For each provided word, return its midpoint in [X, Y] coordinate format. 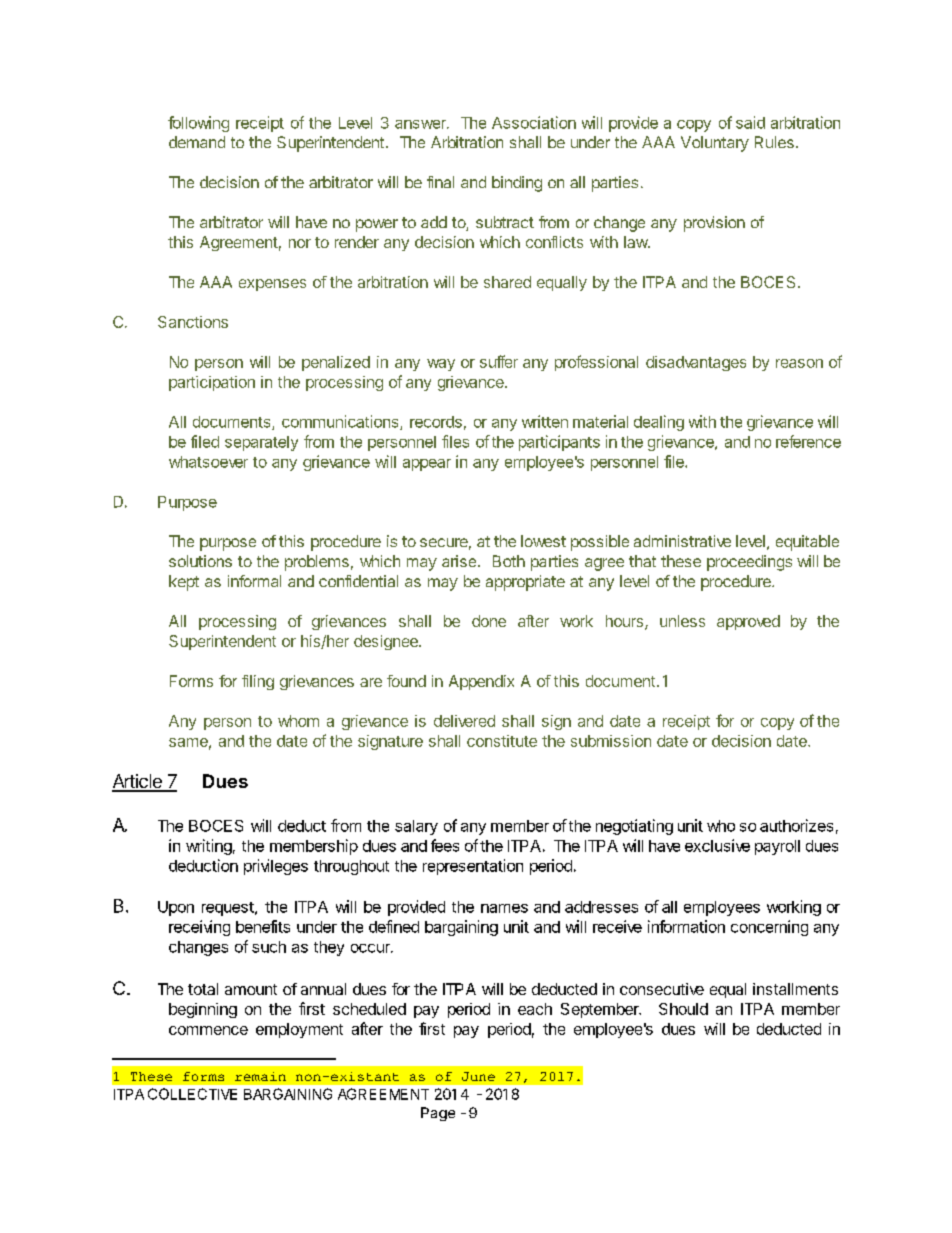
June [478, 1076]
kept [184, 583]
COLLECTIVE [192, 1094]
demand [197, 142]
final [440, 182]
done [489, 621]
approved [748, 622]
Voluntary [715, 144]
